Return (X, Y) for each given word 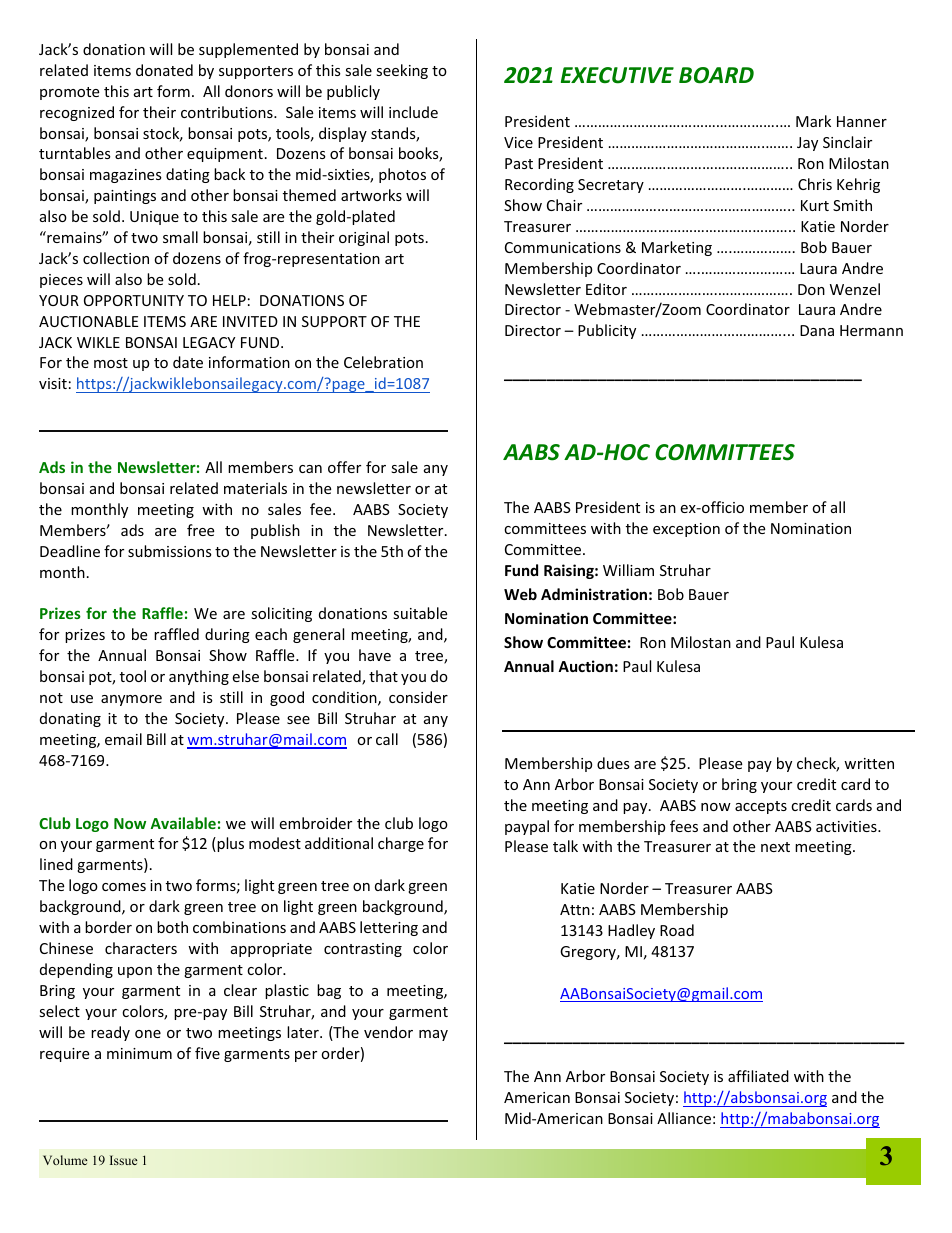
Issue (124, 1160)
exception (686, 530)
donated (164, 70)
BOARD (716, 75)
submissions (170, 551)
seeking (402, 71)
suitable (420, 613)
